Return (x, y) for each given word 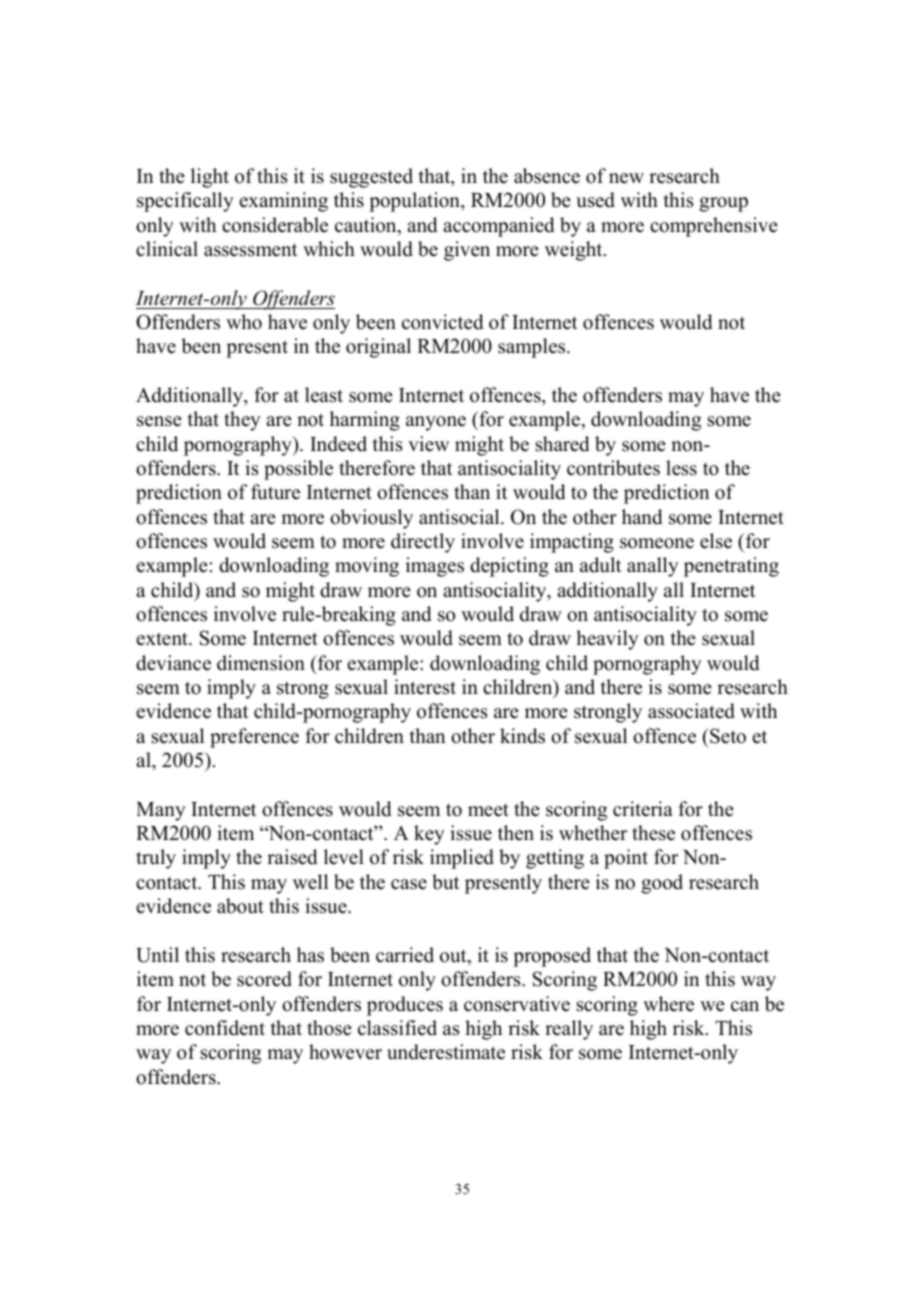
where (668, 1004)
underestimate (446, 1052)
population (415, 202)
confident (225, 1028)
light (210, 178)
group (723, 204)
